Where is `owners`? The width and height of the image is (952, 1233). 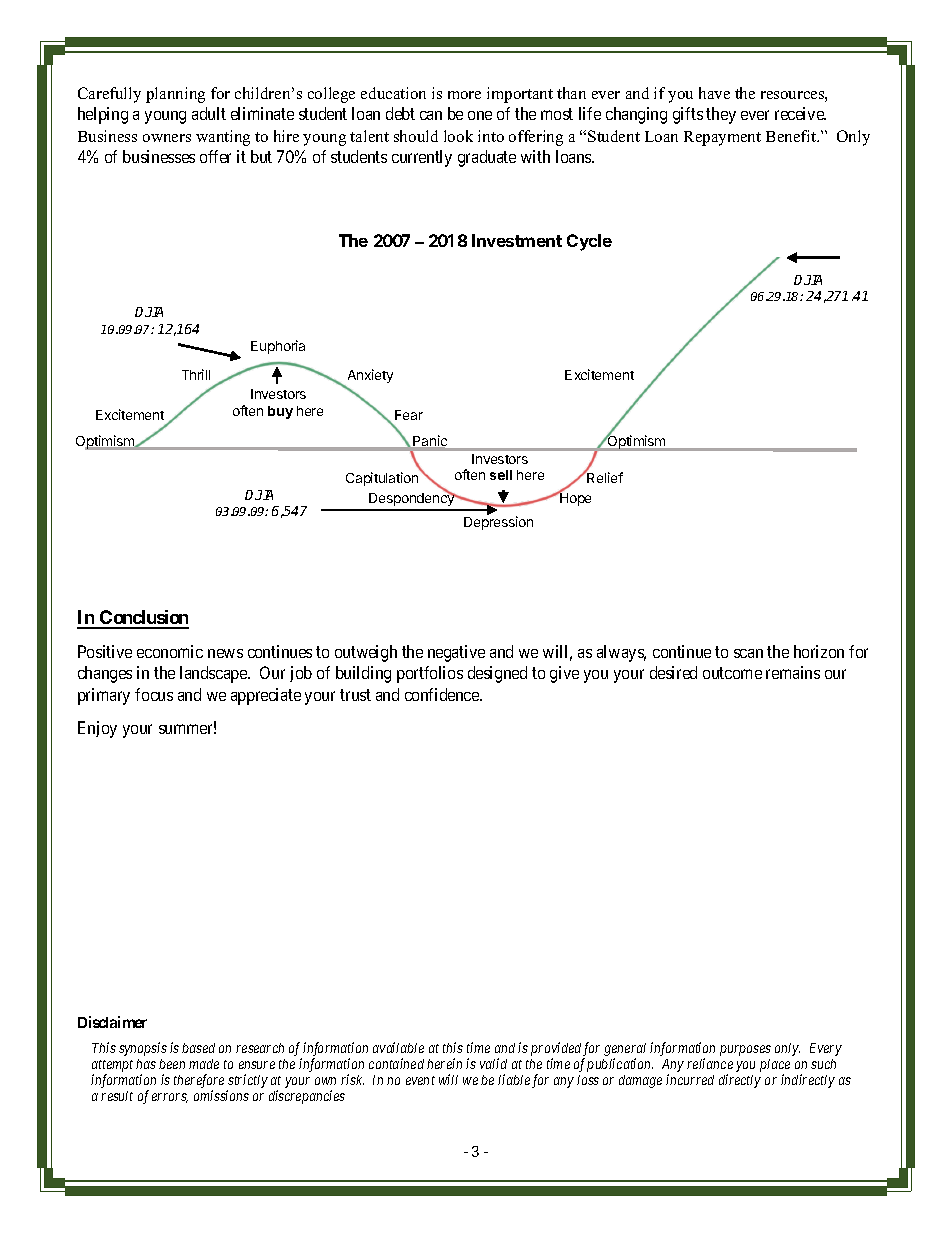 owners is located at coordinates (167, 138).
